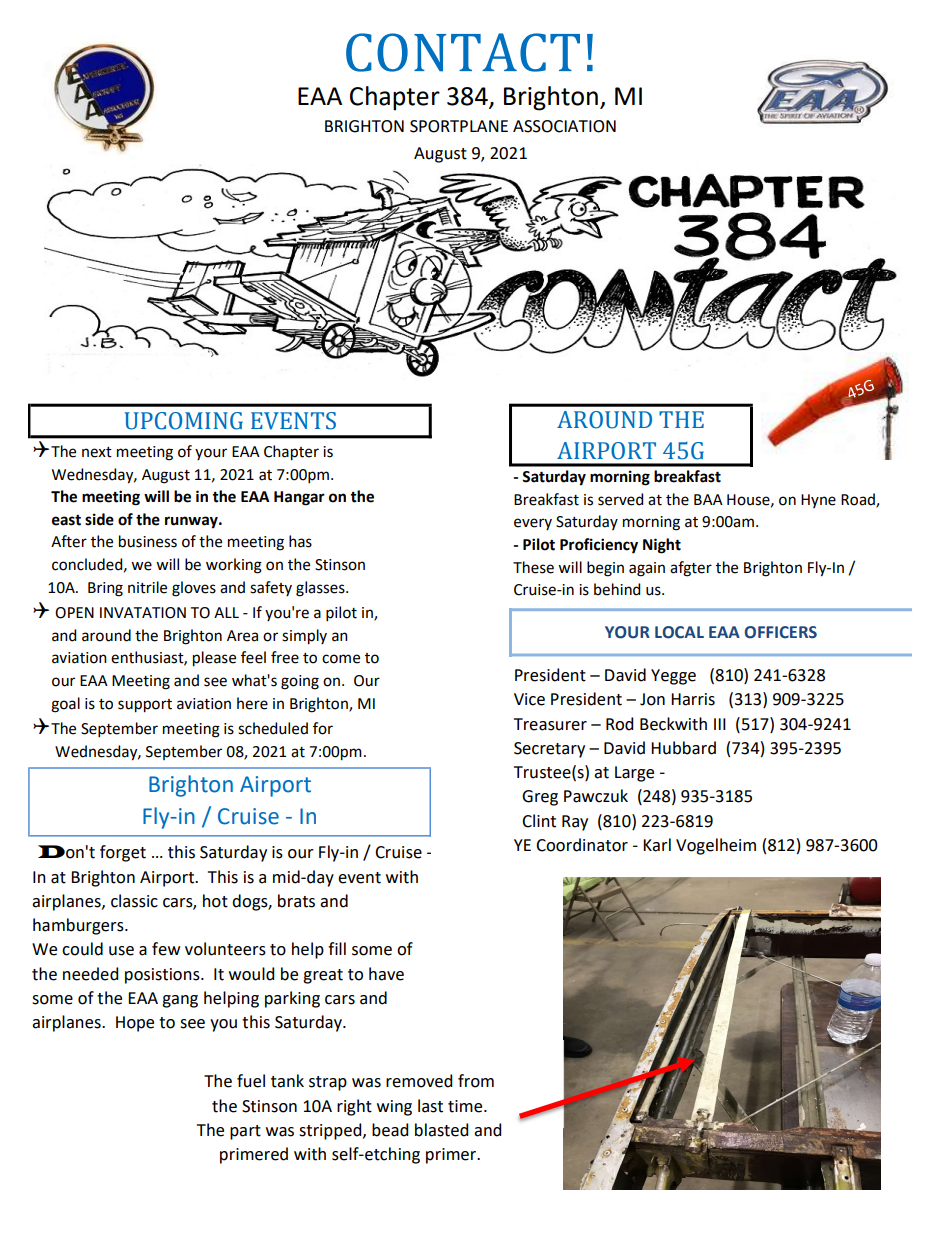  What do you see at coordinates (549, 750) in the screenshot?
I see `Secretary` at bounding box center [549, 750].
